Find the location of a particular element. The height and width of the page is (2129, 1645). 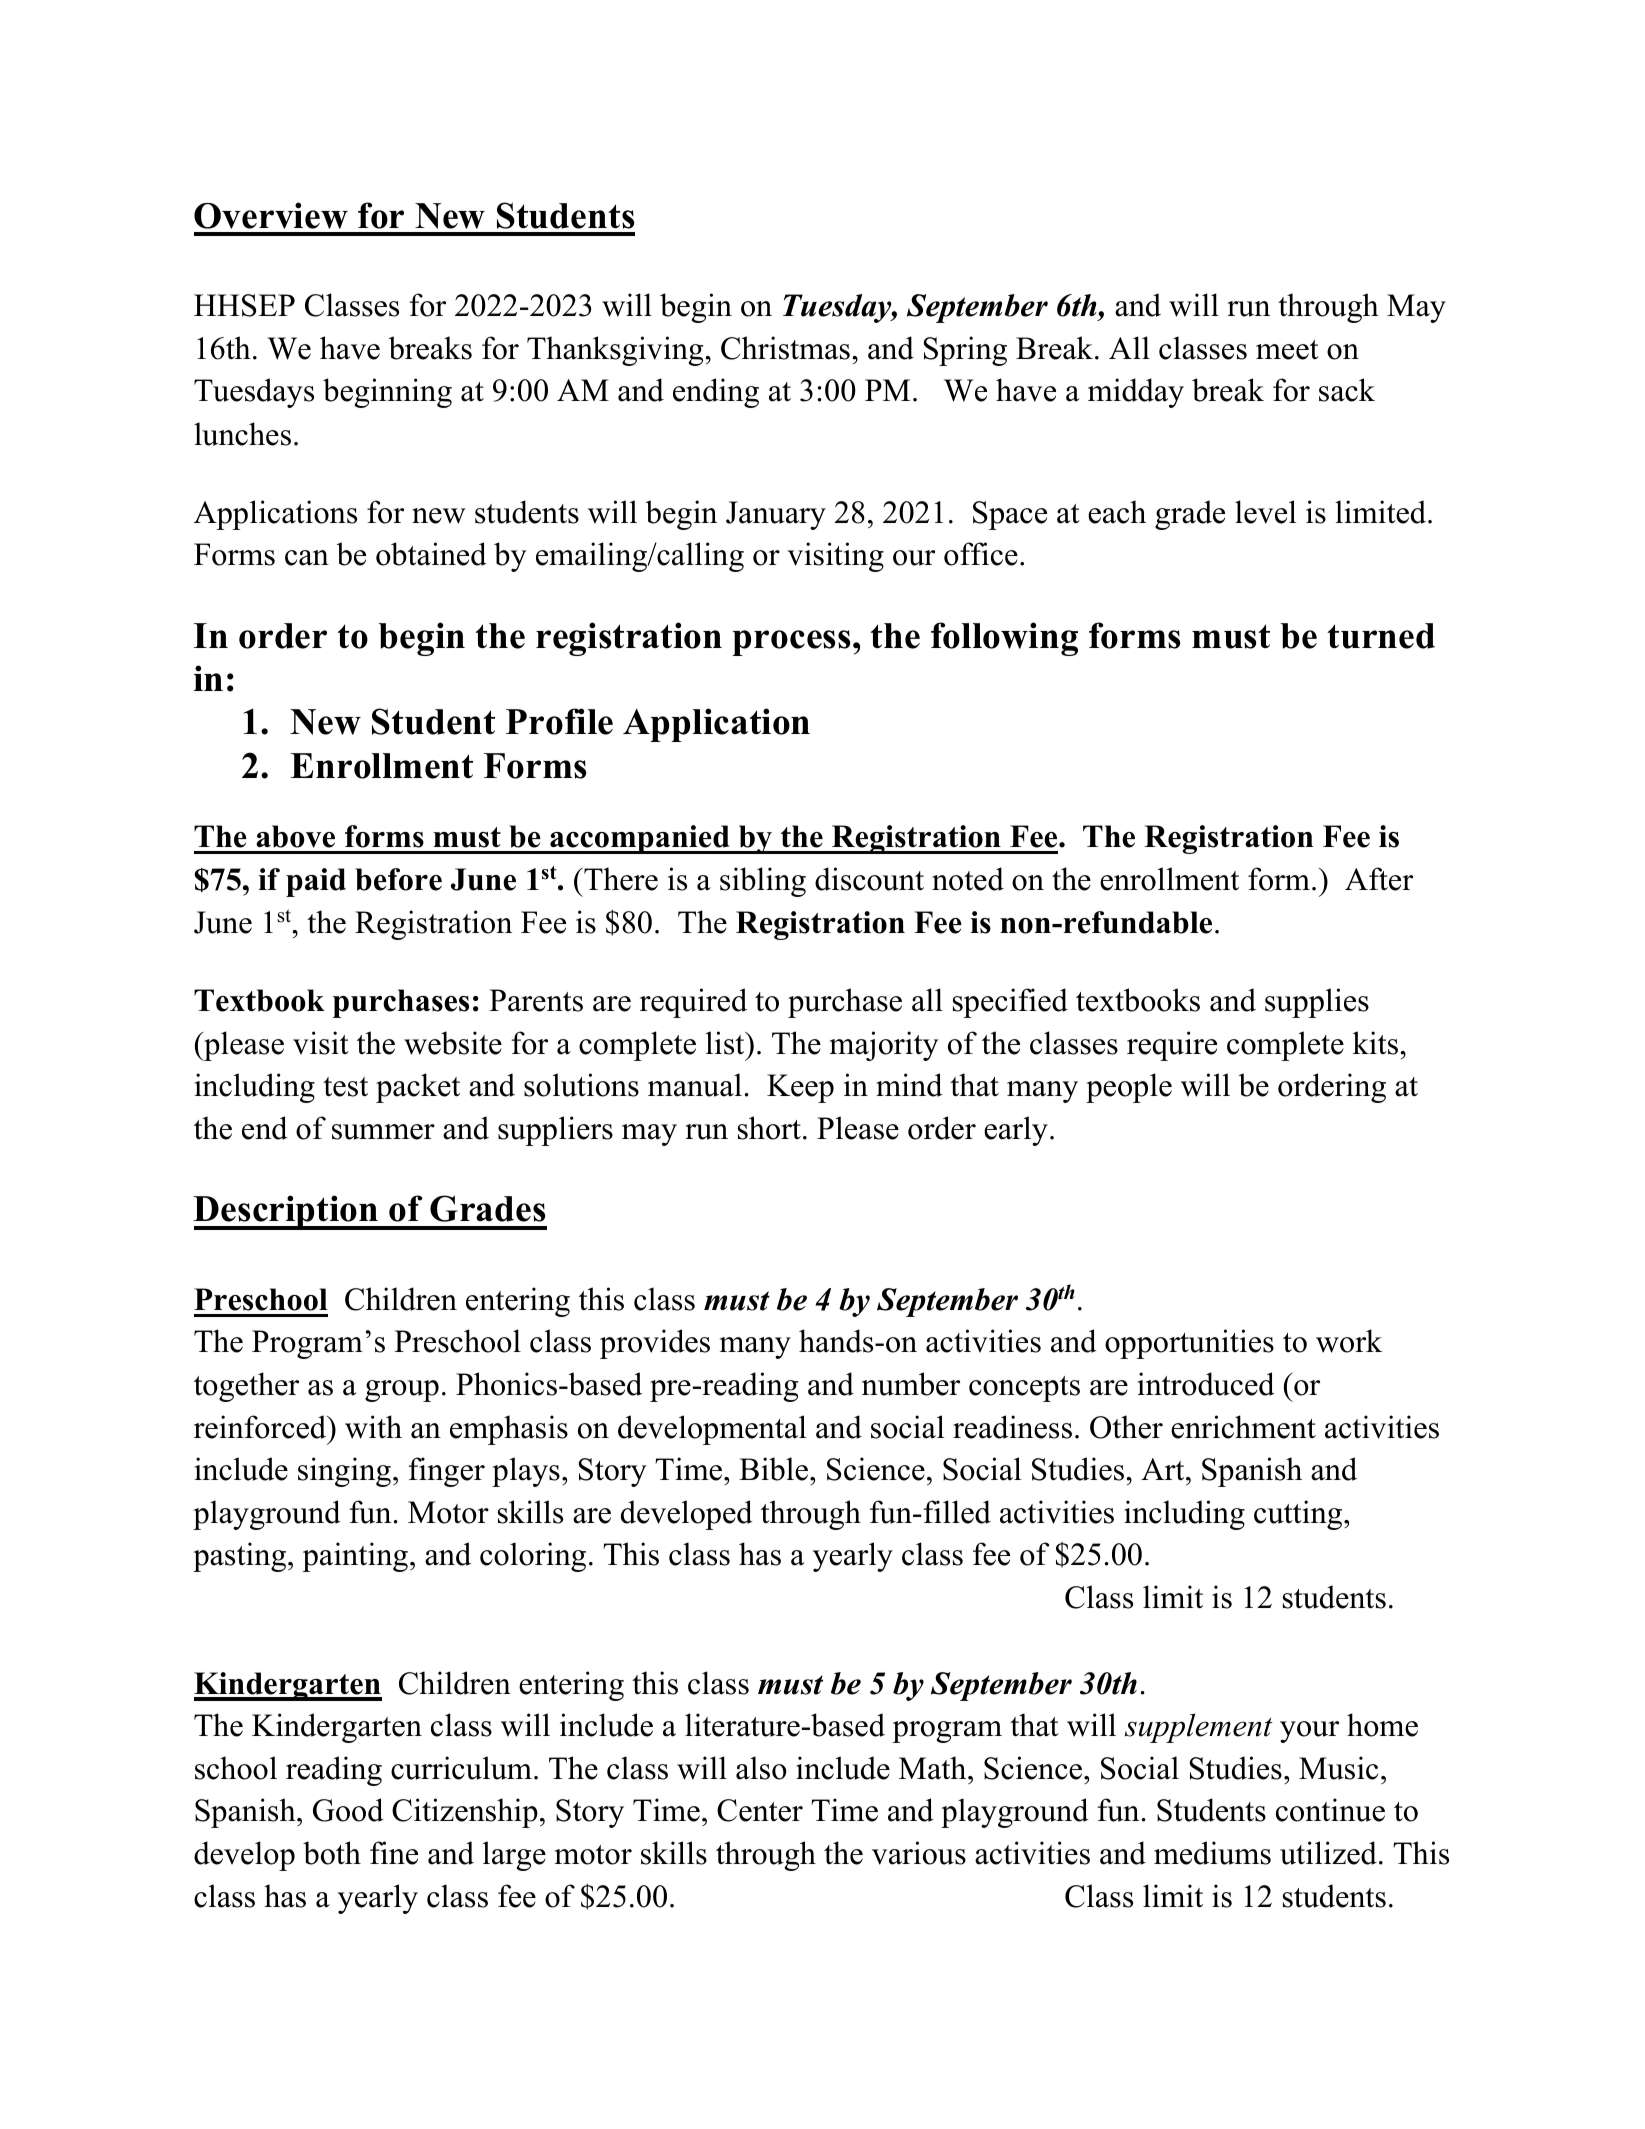

short is located at coordinates (769, 1128).
